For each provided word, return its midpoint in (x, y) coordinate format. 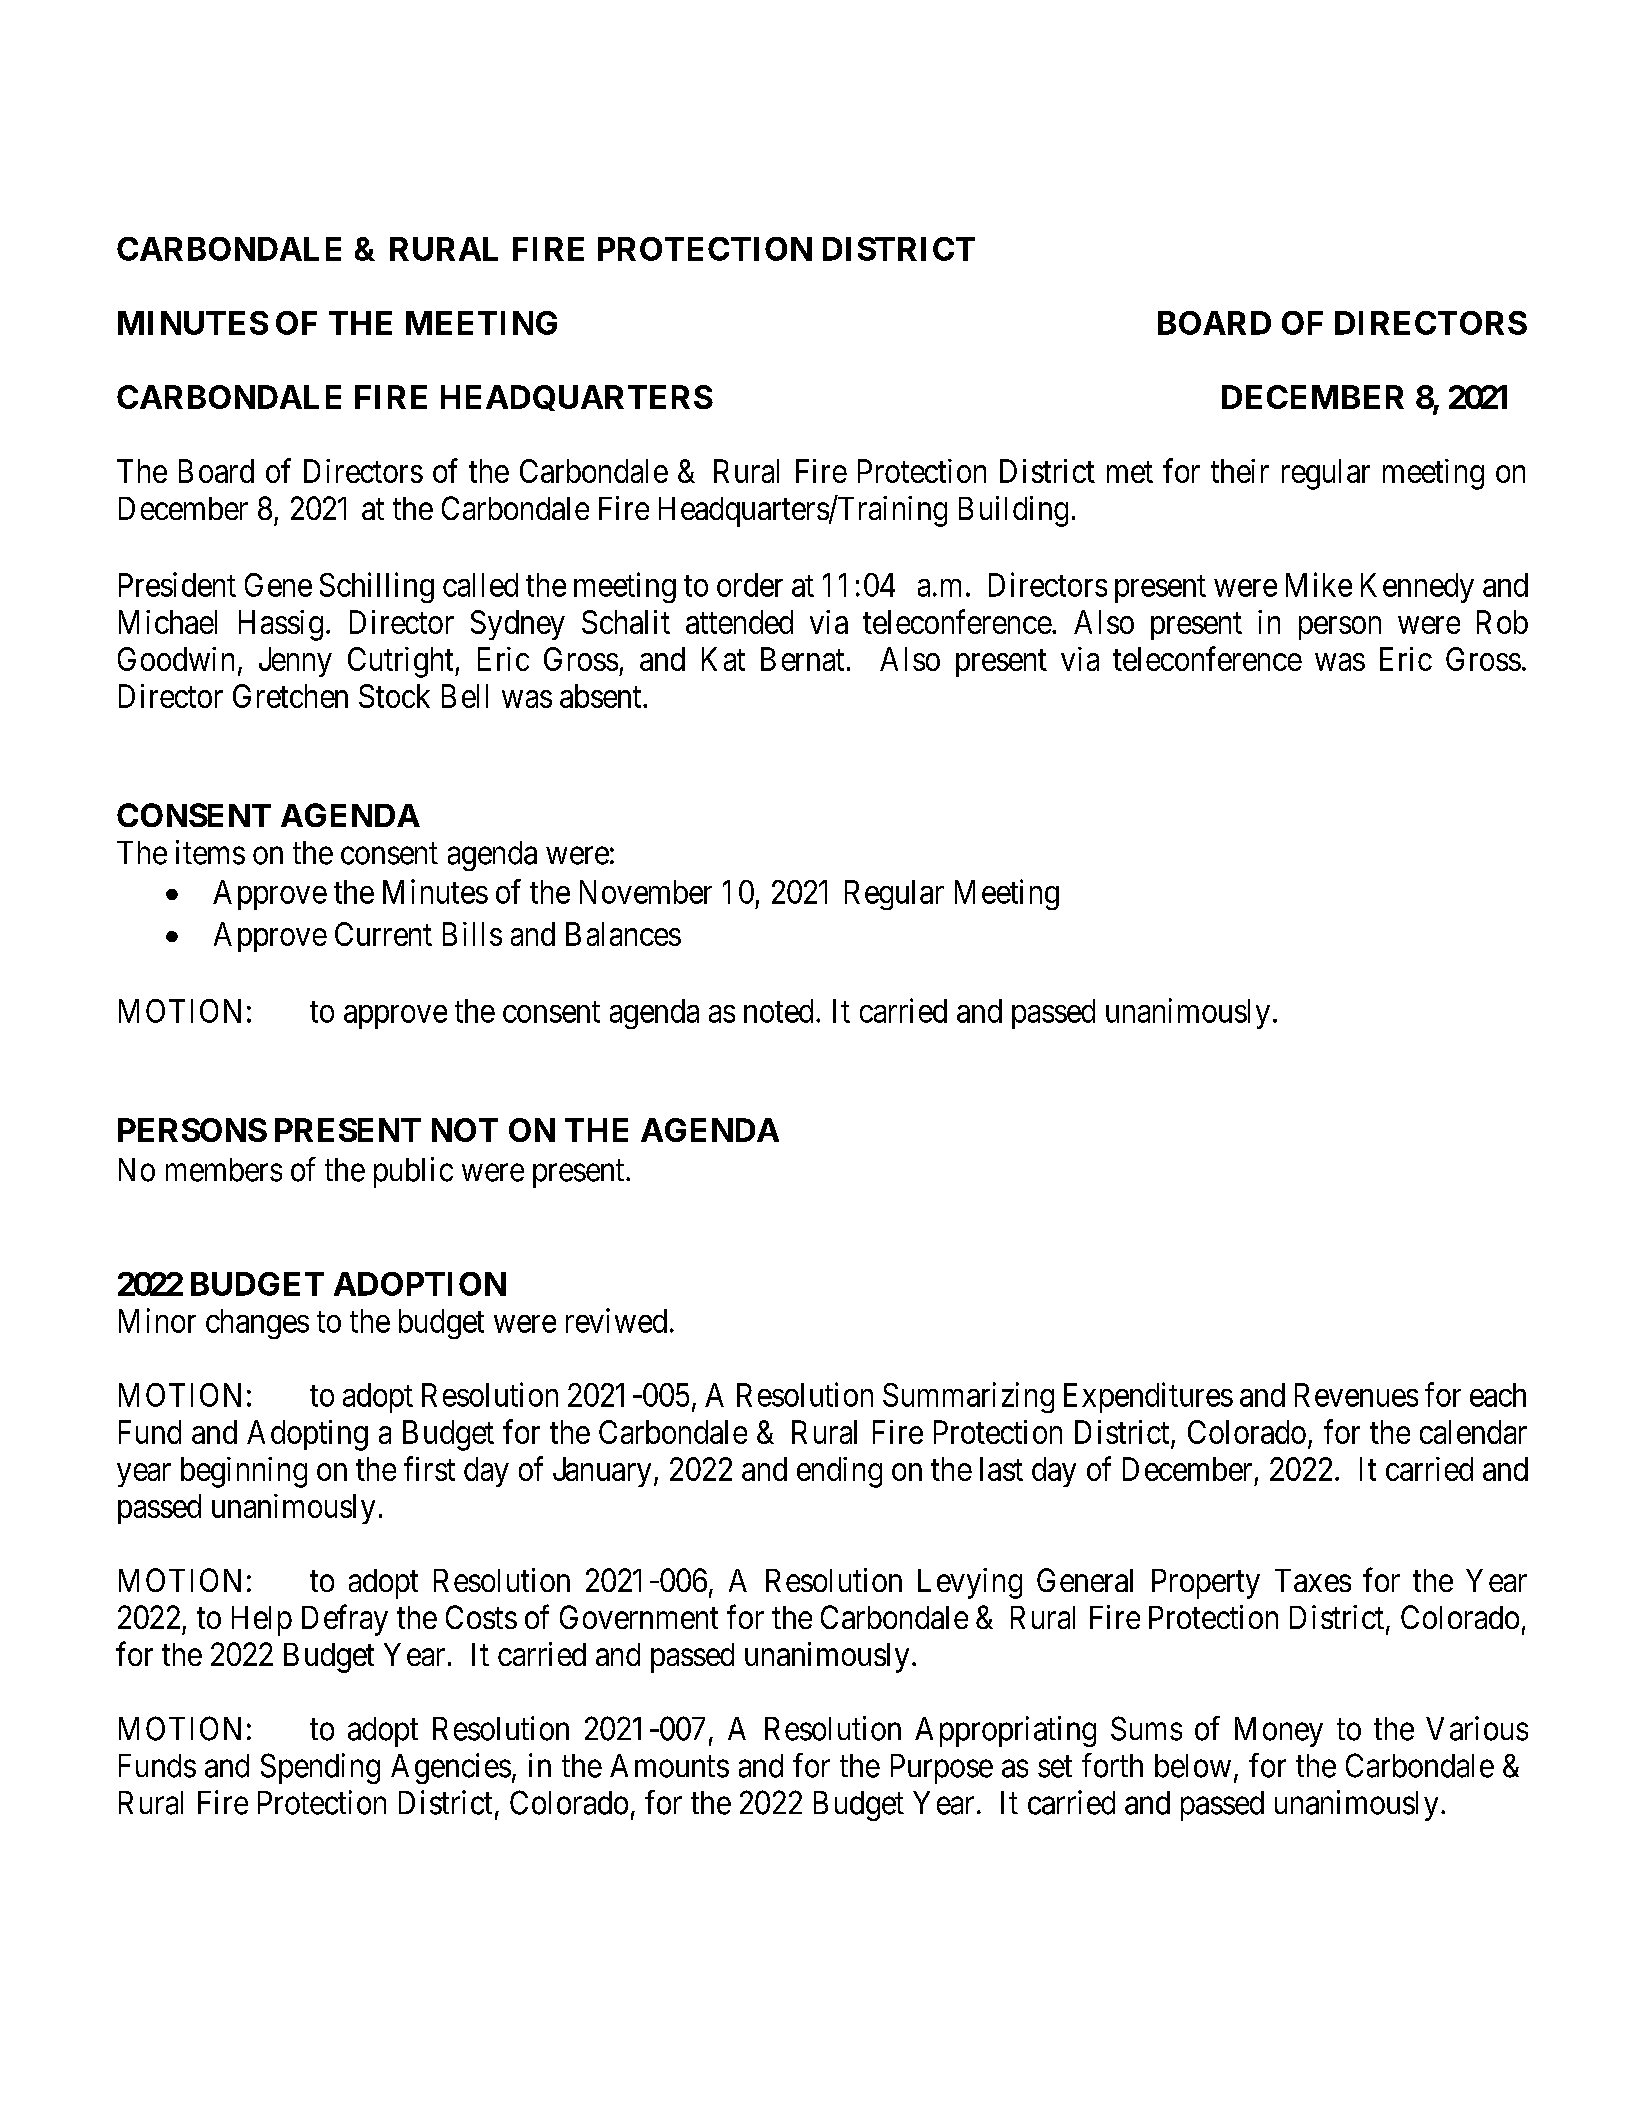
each (1498, 1395)
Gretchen (290, 696)
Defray (345, 1620)
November (646, 892)
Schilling (377, 587)
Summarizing (968, 1397)
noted (778, 1011)
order (750, 585)
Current (383, 934)
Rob (1502, 622)
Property (1206, 1584)
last (1001, 1469)
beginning (244, 1472)
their (1240, 471)
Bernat (802, 659)
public (413, 1172)
